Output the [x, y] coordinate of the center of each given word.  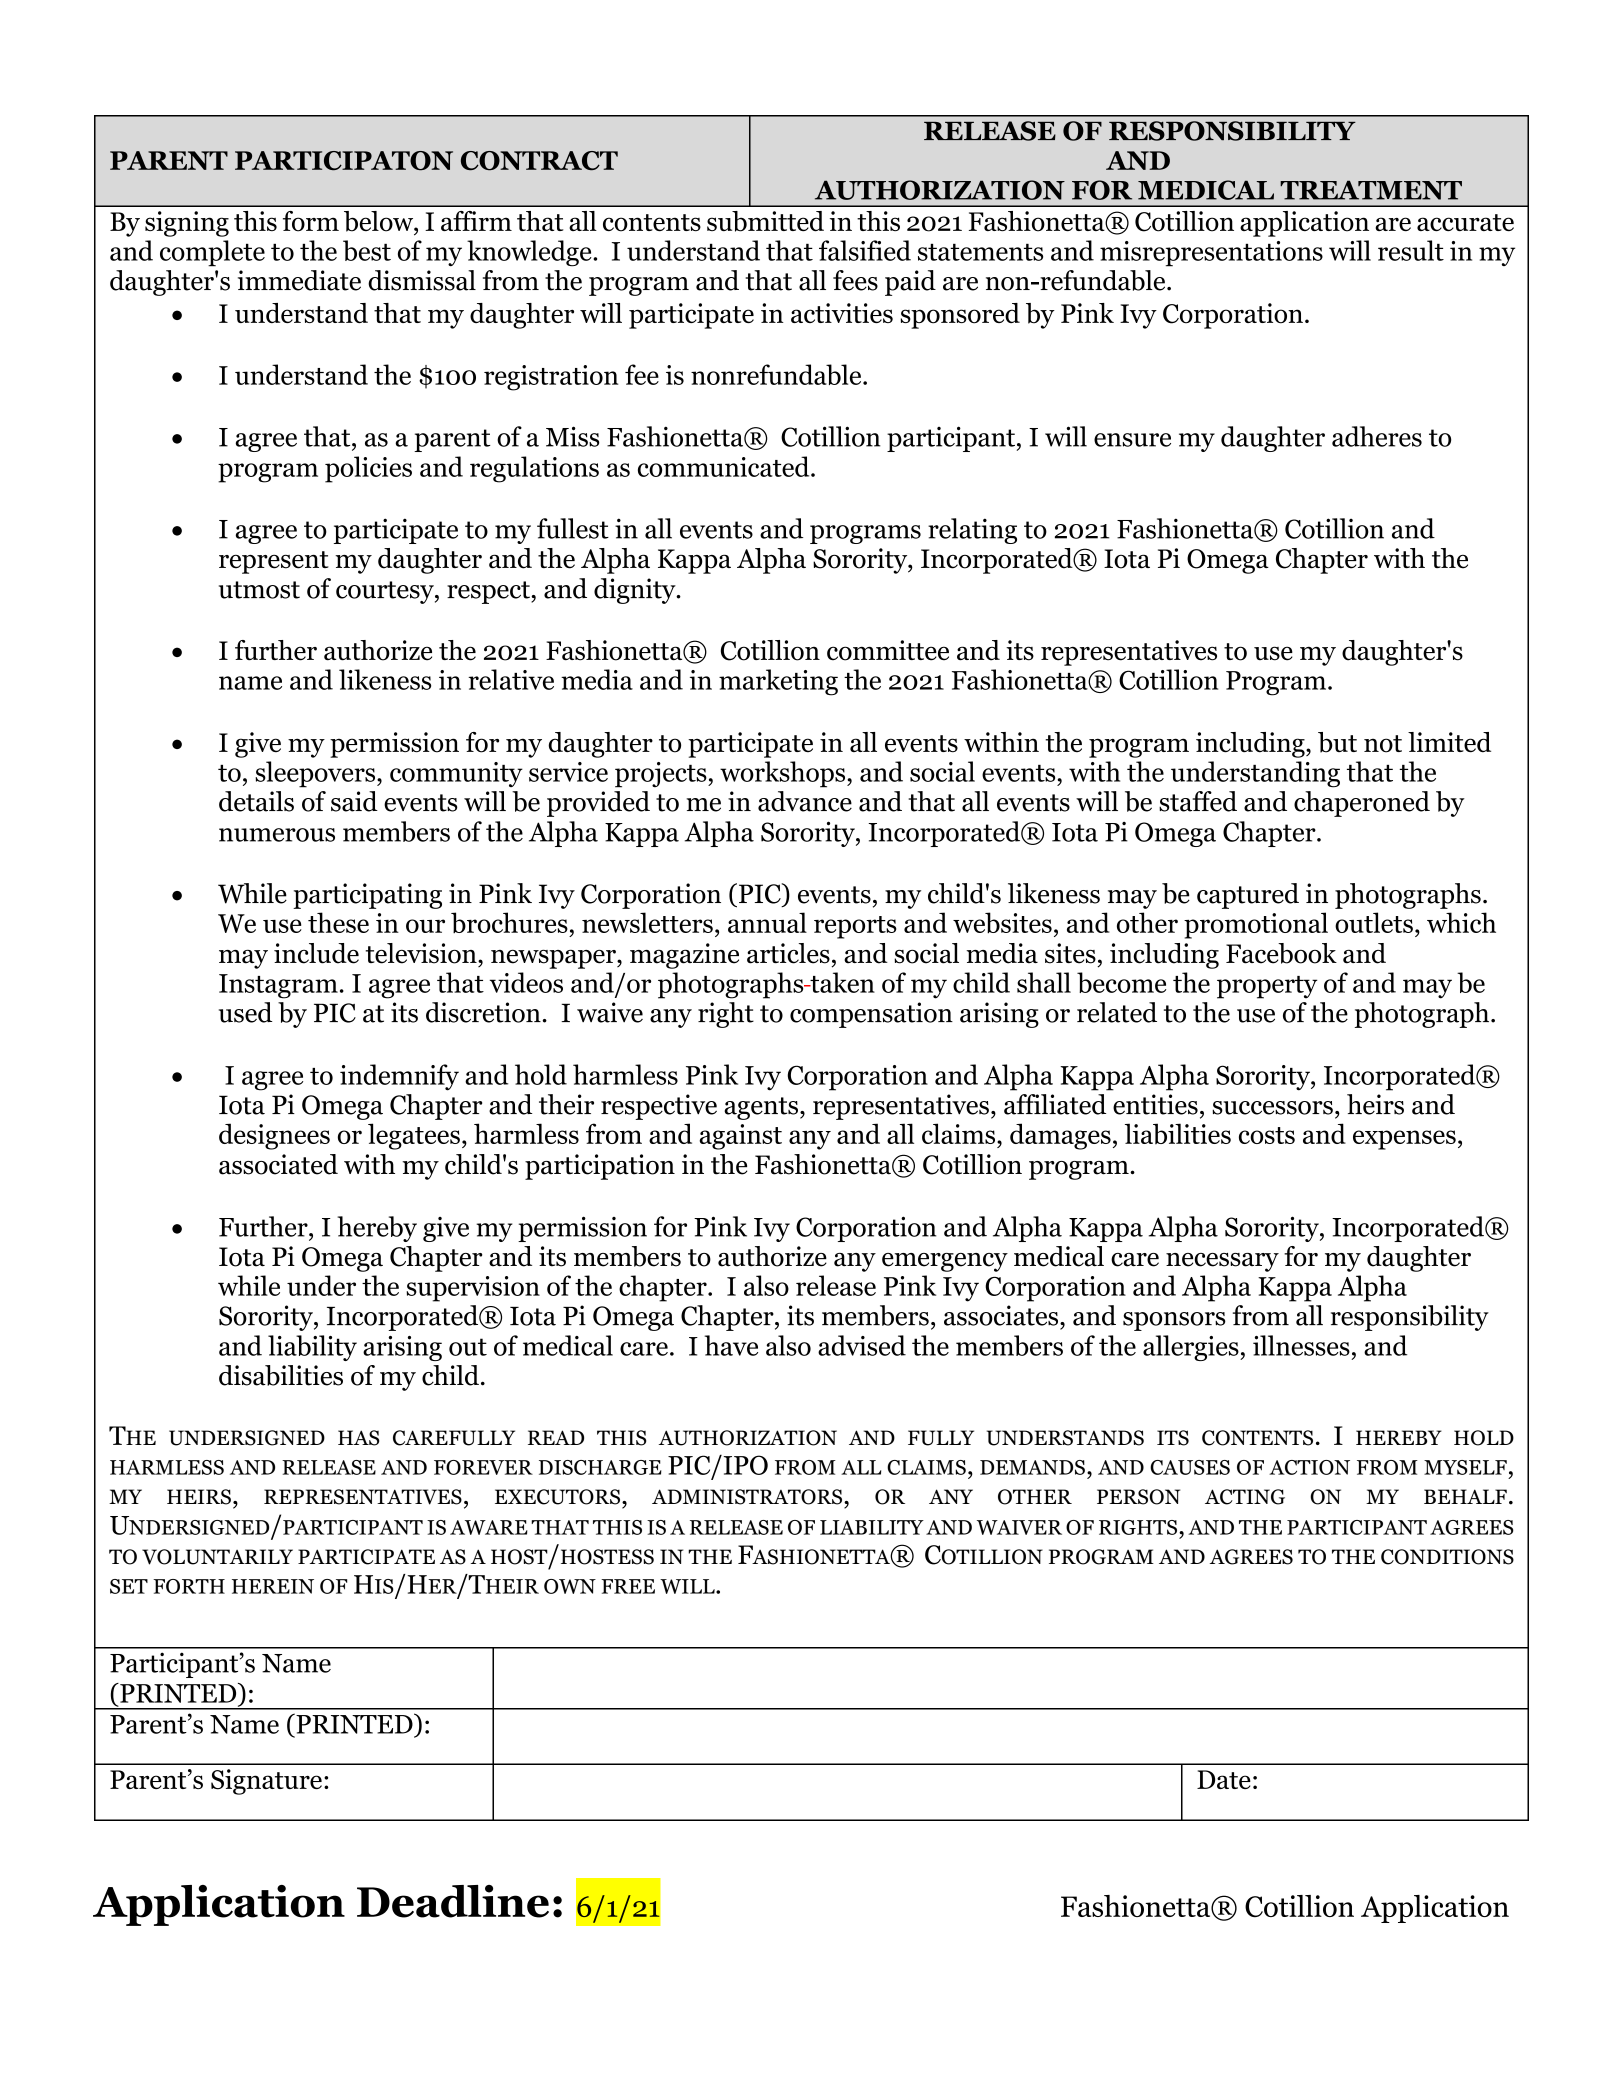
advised [862, 1345]
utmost [259, 590]
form [311, 221]
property [1267, 987]
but [1337, 742]
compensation [871, 1015]
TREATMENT [1371, 190]
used [245, 1012]
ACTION [1309, 1467]
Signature [266, 1782]
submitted [765, 221]
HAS [358, 1438]
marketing [778, 682]
